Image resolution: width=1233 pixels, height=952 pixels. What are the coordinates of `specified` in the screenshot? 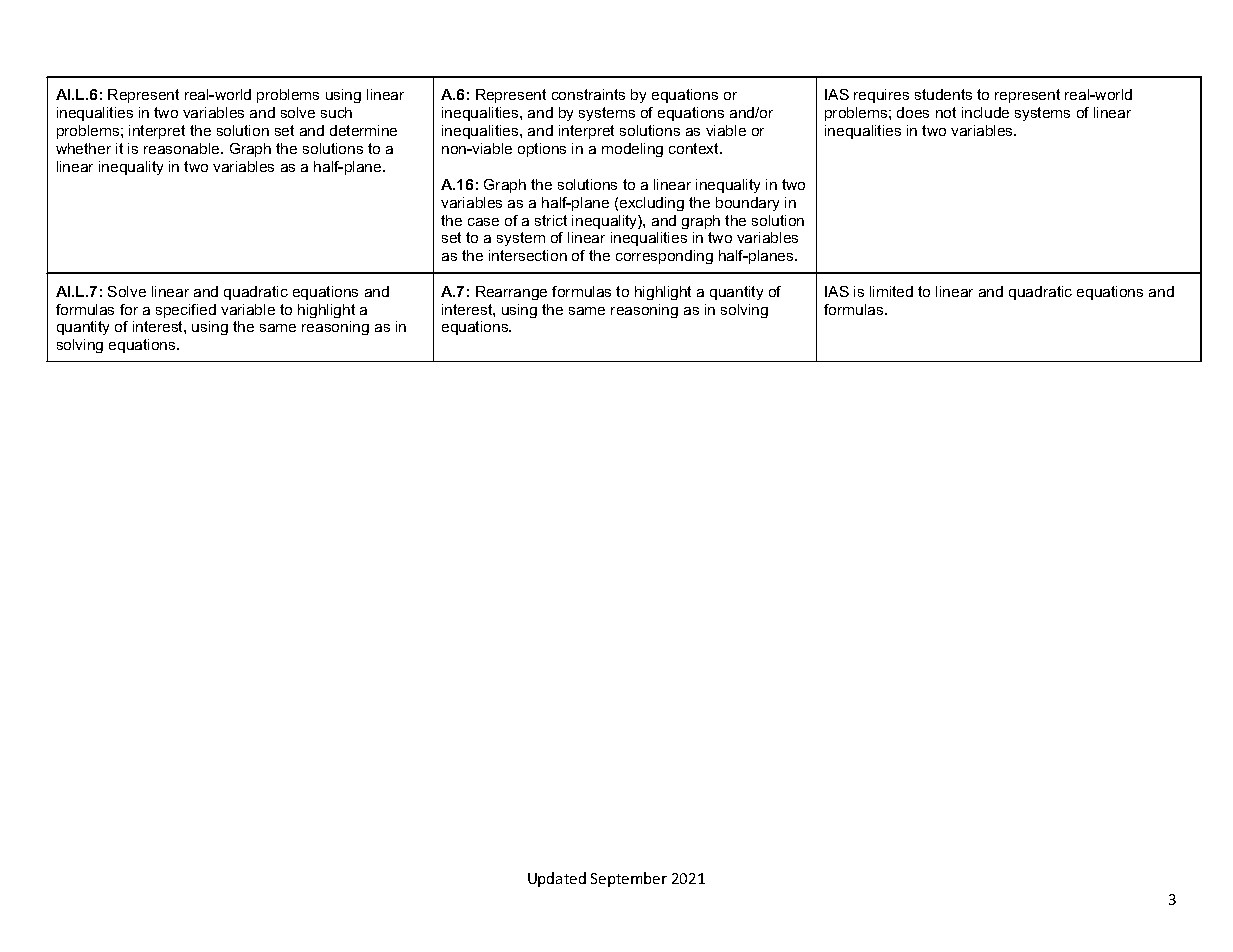 It's located at (186, 311).
